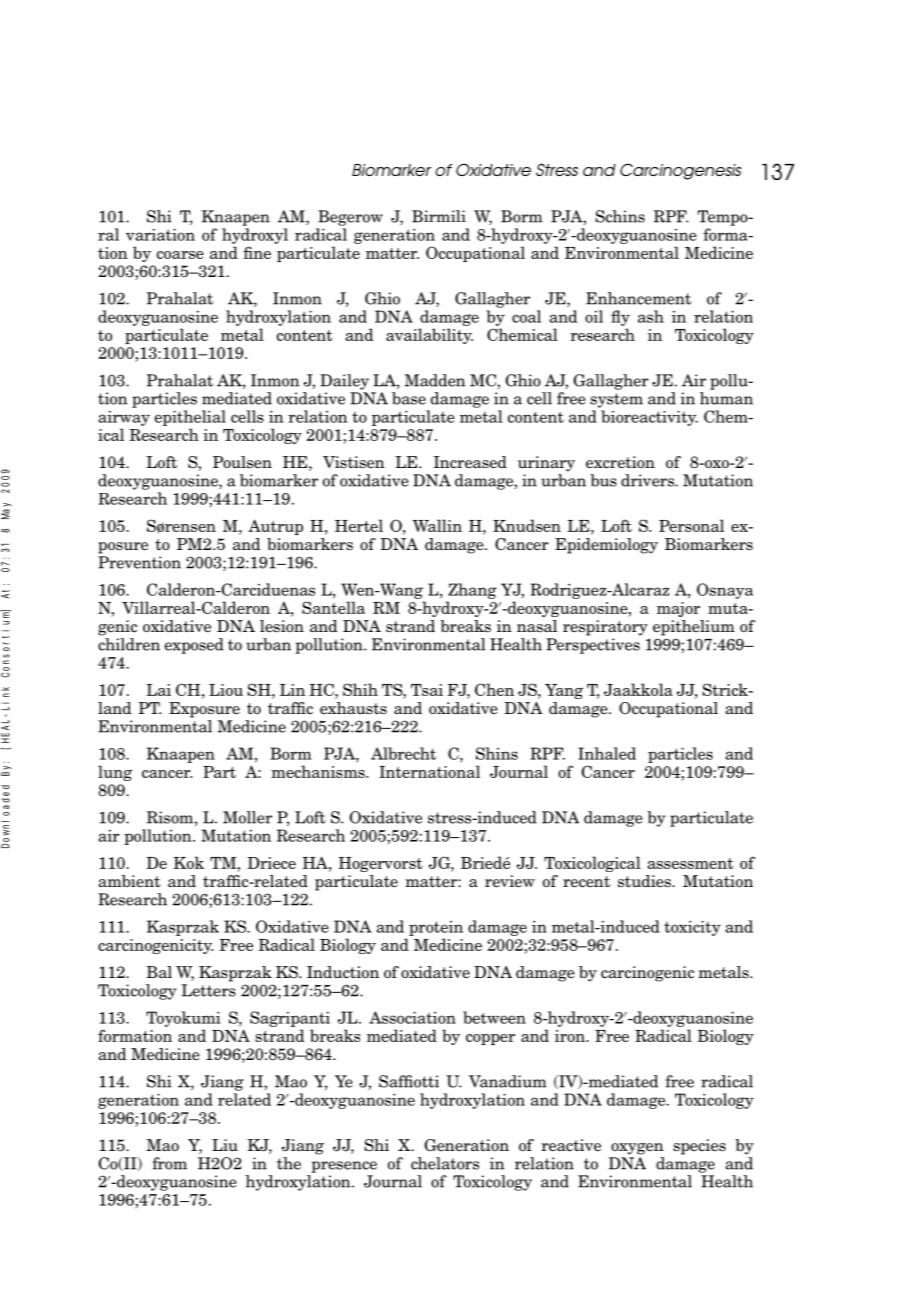  What do you see at coordinates (429, 336) in the screenshot?
I see `availability` at bounding box center [429, 336].
